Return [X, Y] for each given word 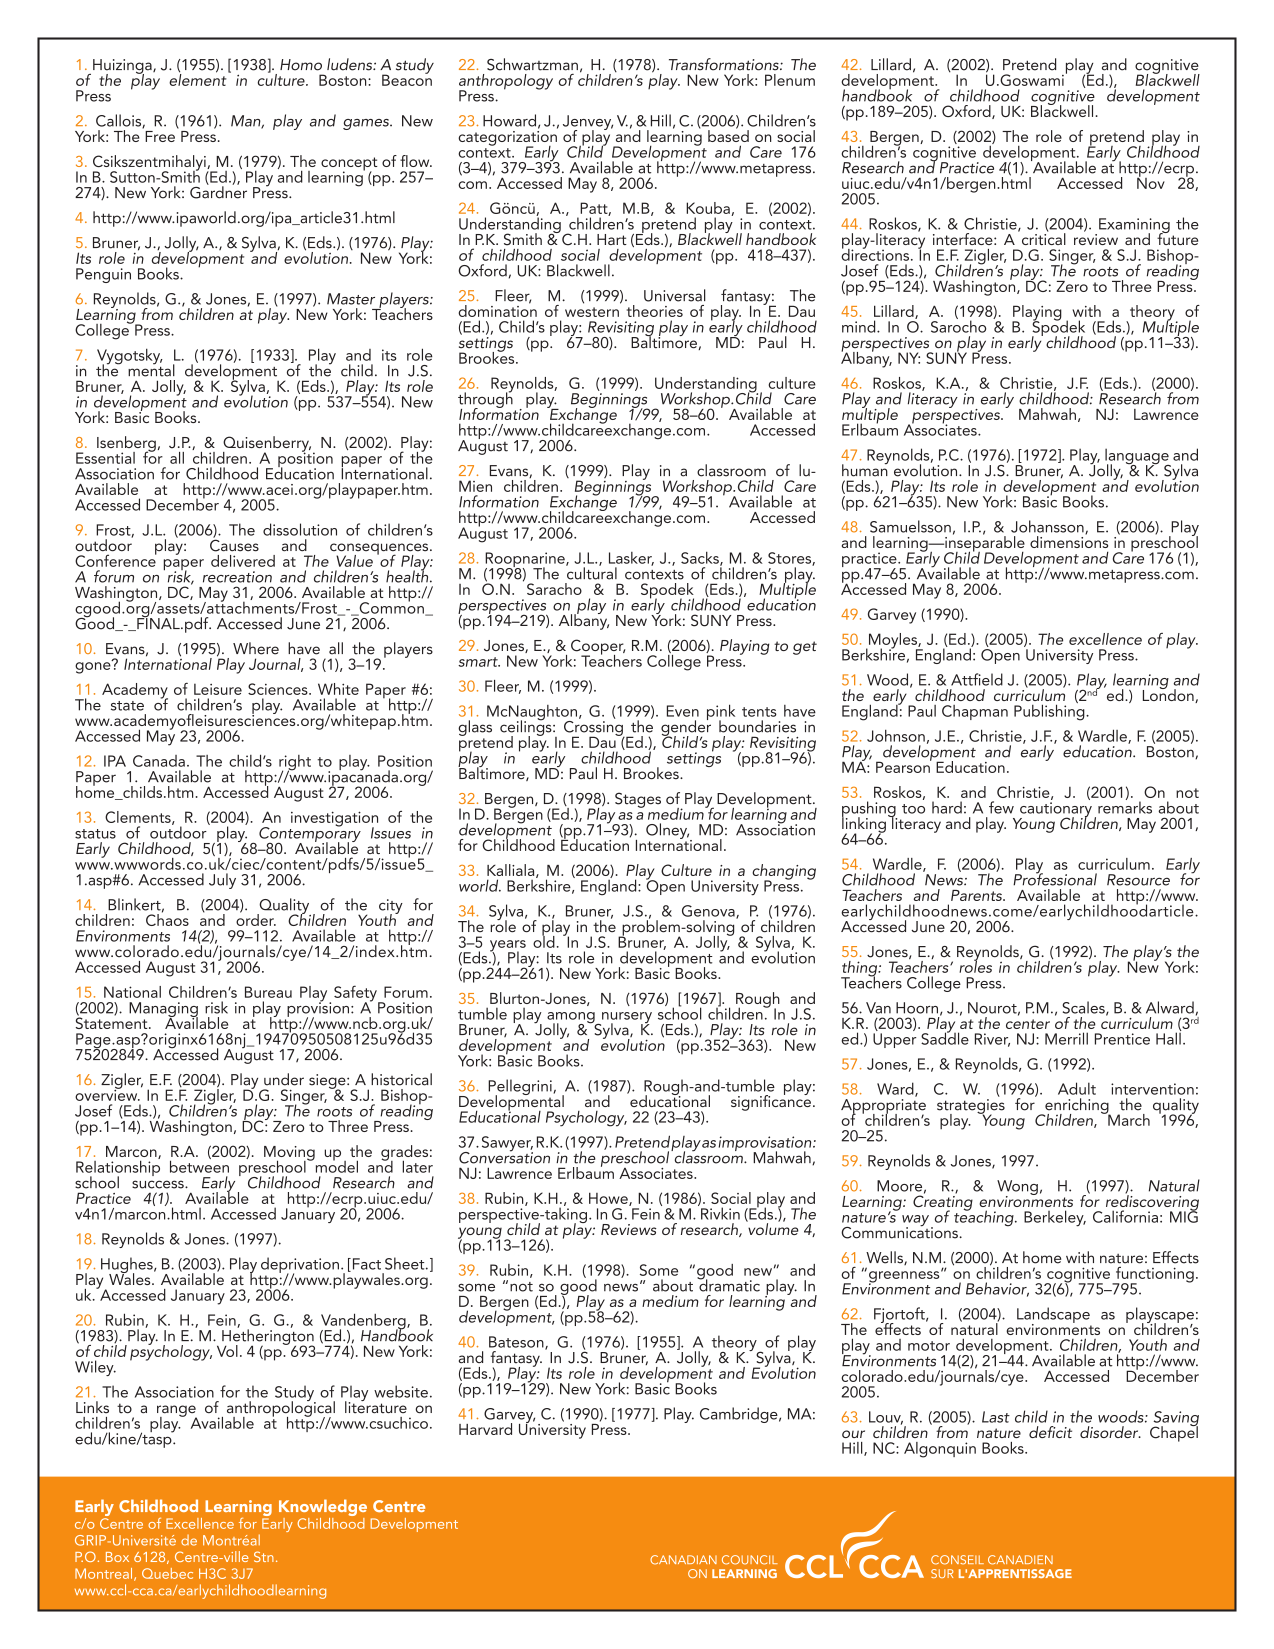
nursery [626, 1019]
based [728, 135]
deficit [1050, 1432]
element [199, 78]
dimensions [1069, 541]
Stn [264, 1556]
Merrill [1066, 1038]
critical [1042, 238]
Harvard [485, 1429]
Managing [163, 1010]
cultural [591, 572]
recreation [237, 577]
